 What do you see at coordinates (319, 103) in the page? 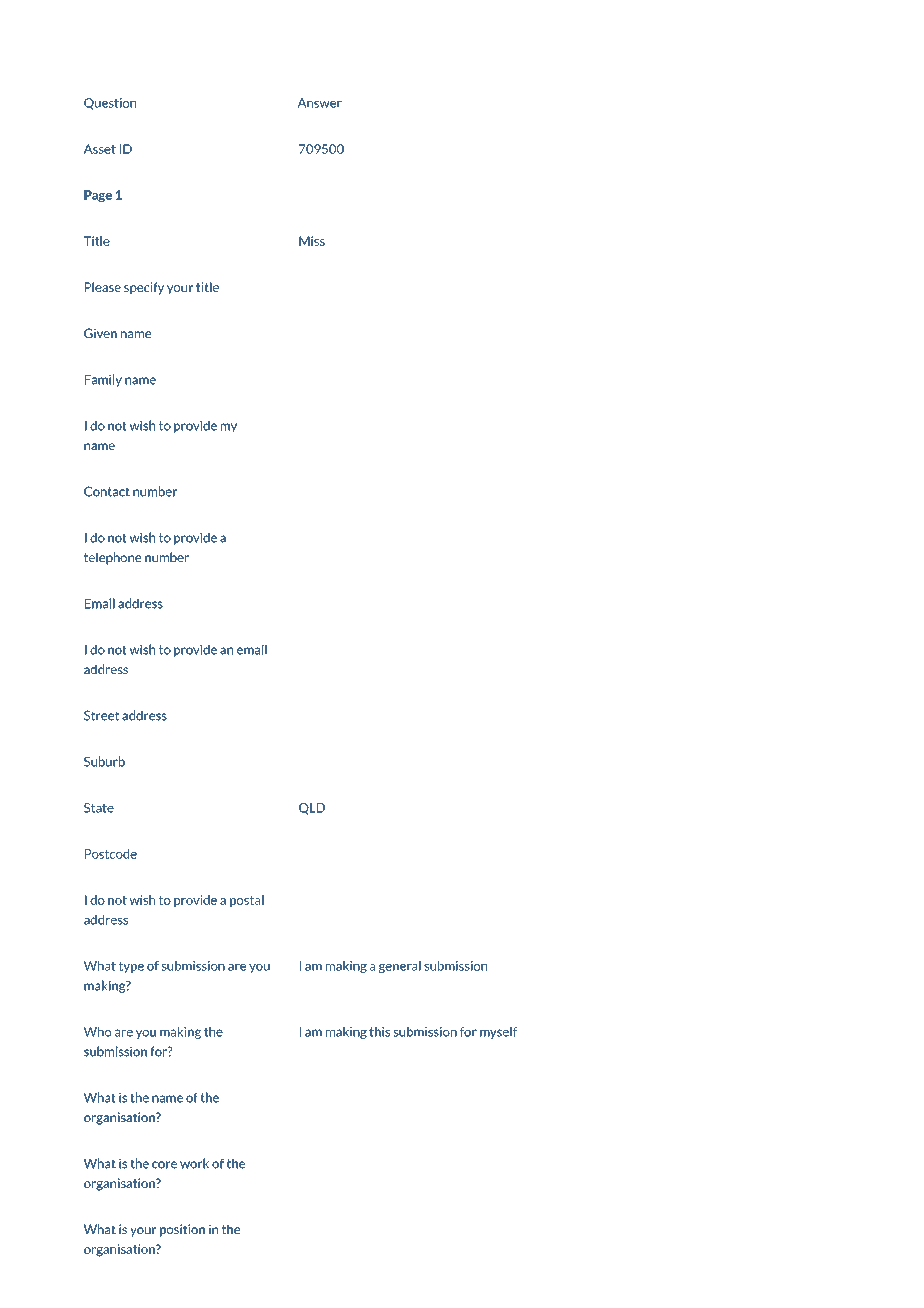
I see `Answer` at bounding box center [319, 103].
